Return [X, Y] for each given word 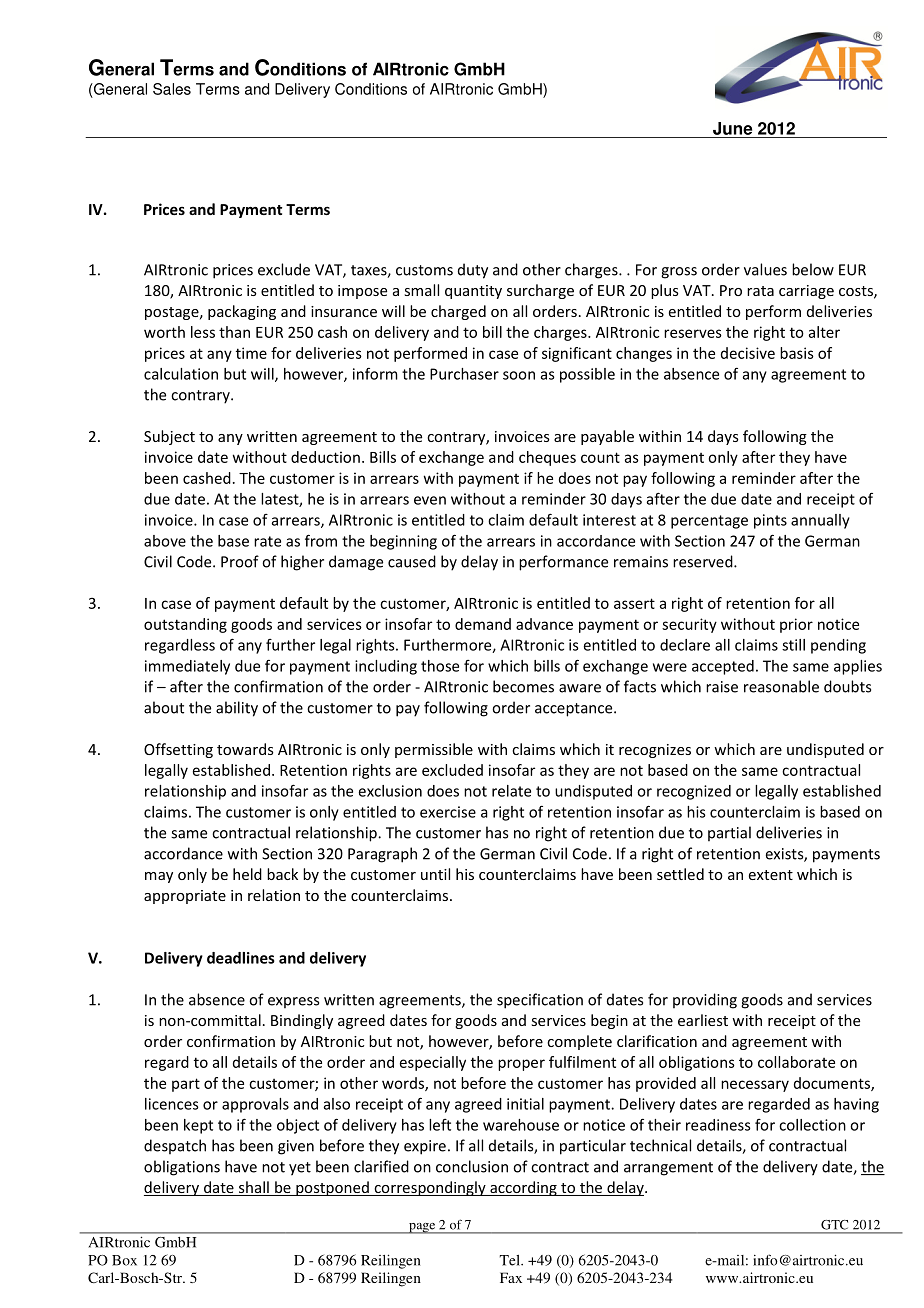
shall [254, 1188]
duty [473, 271]
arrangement [668, 1169]
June [732, 128]
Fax [511, 1277]
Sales [172, 89]
